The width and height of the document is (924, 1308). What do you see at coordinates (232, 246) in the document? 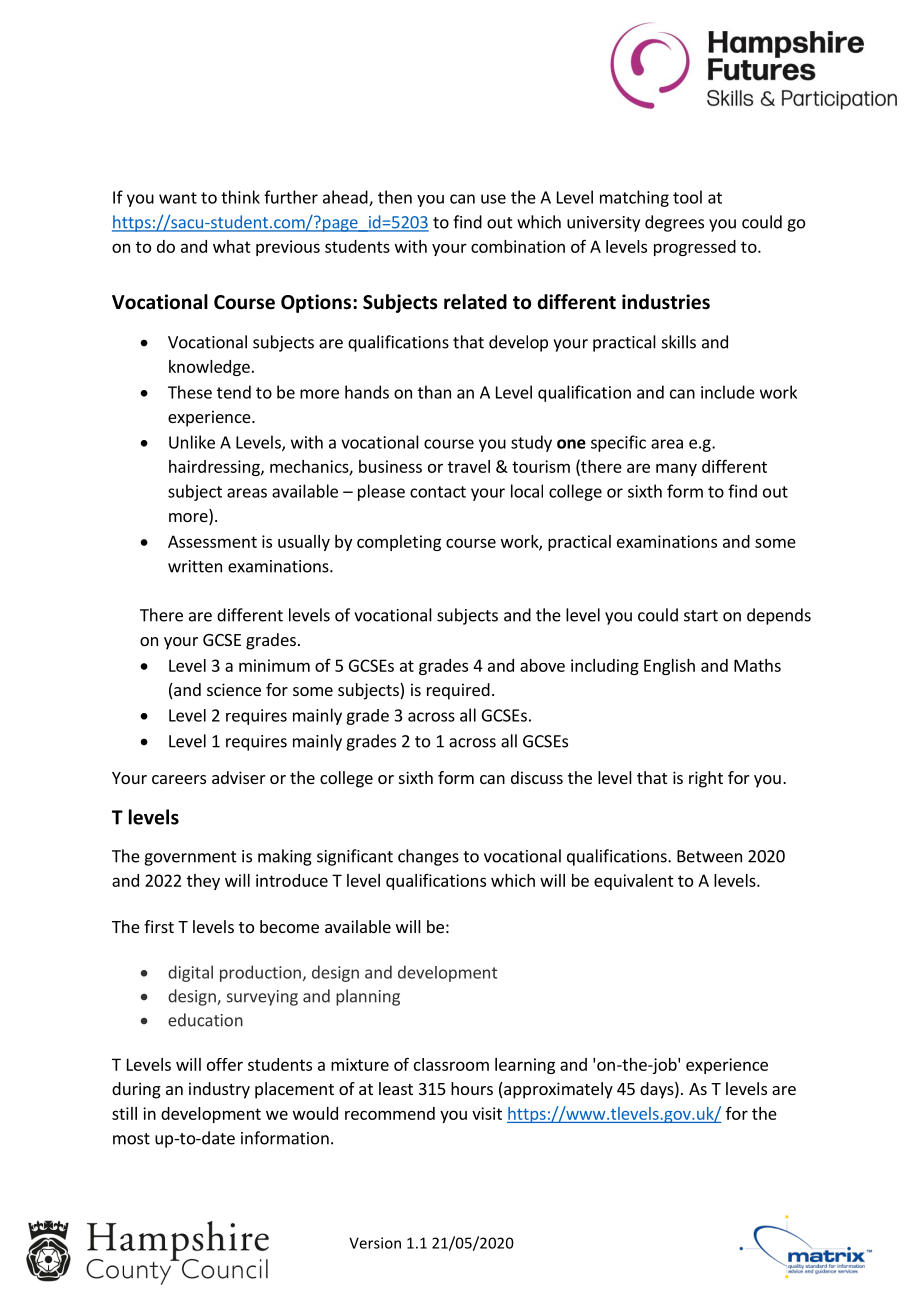
I see `what` at bounding box center [232, 246].
